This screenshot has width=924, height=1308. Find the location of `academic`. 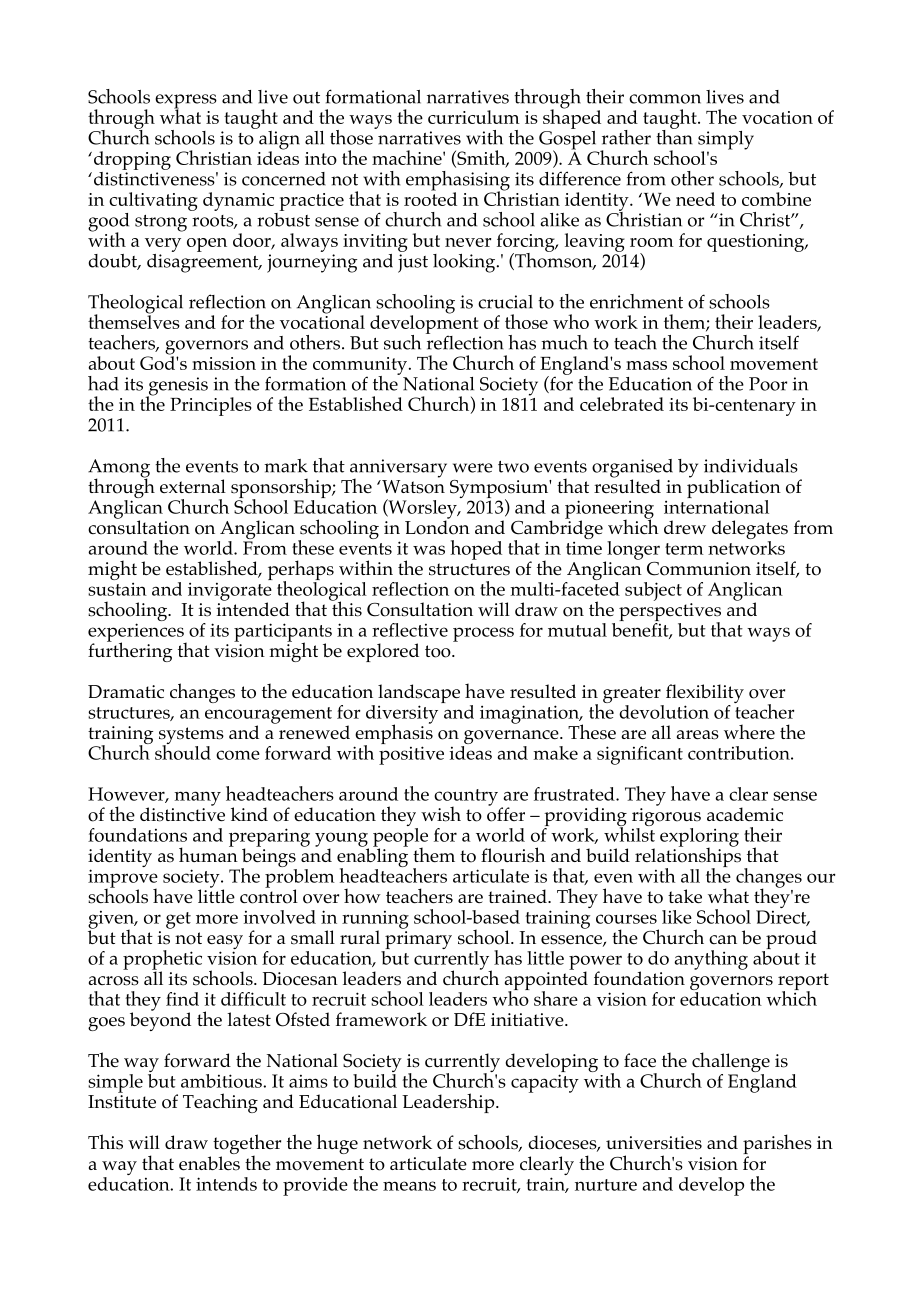

academic is located at coordinates (745, 814).
